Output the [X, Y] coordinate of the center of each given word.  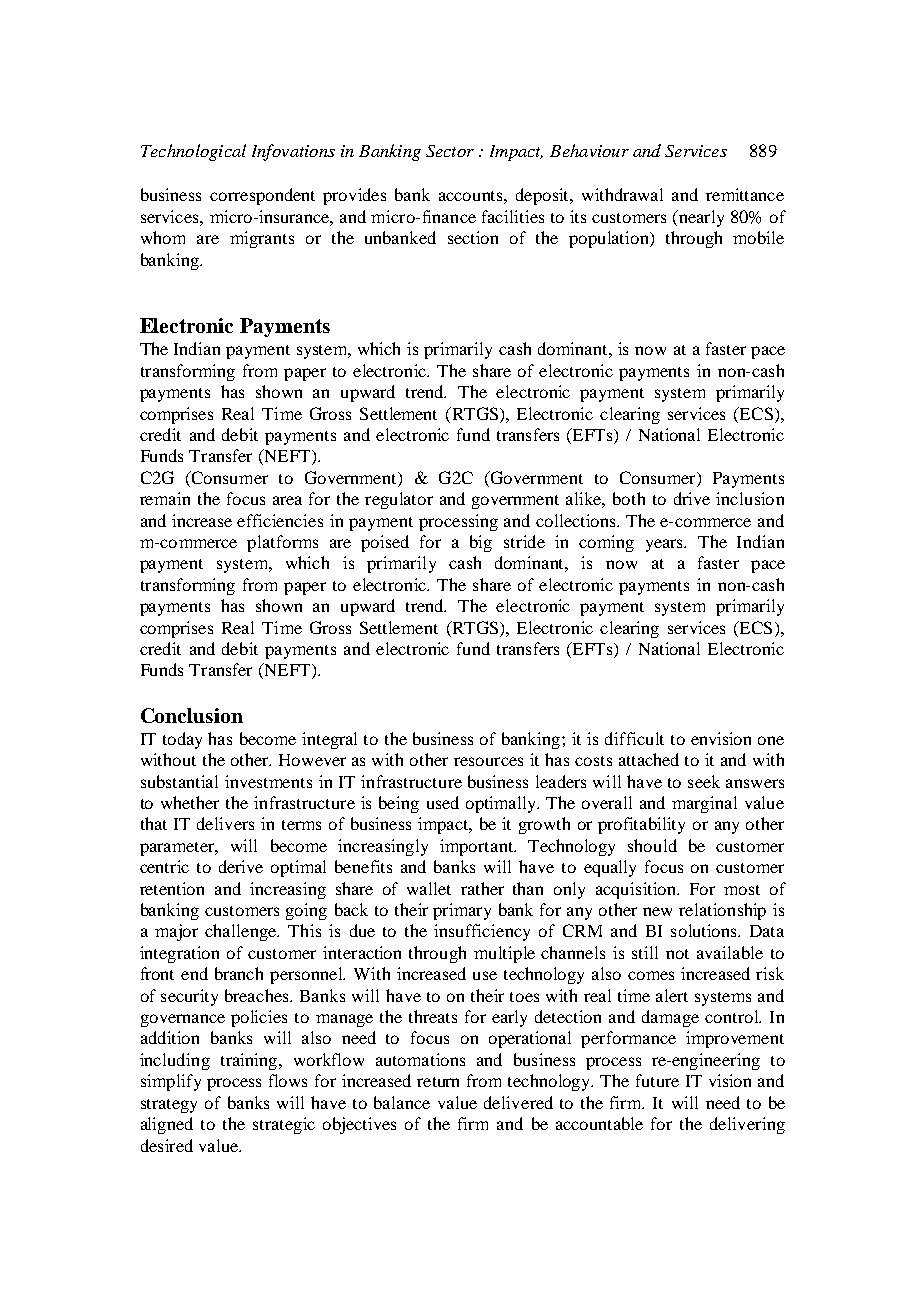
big [481, 543]
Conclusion [192, 715]
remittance [745, 194]
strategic [284, 1125]
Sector [450, 151]
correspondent [262, 196]
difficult [634, 738]
